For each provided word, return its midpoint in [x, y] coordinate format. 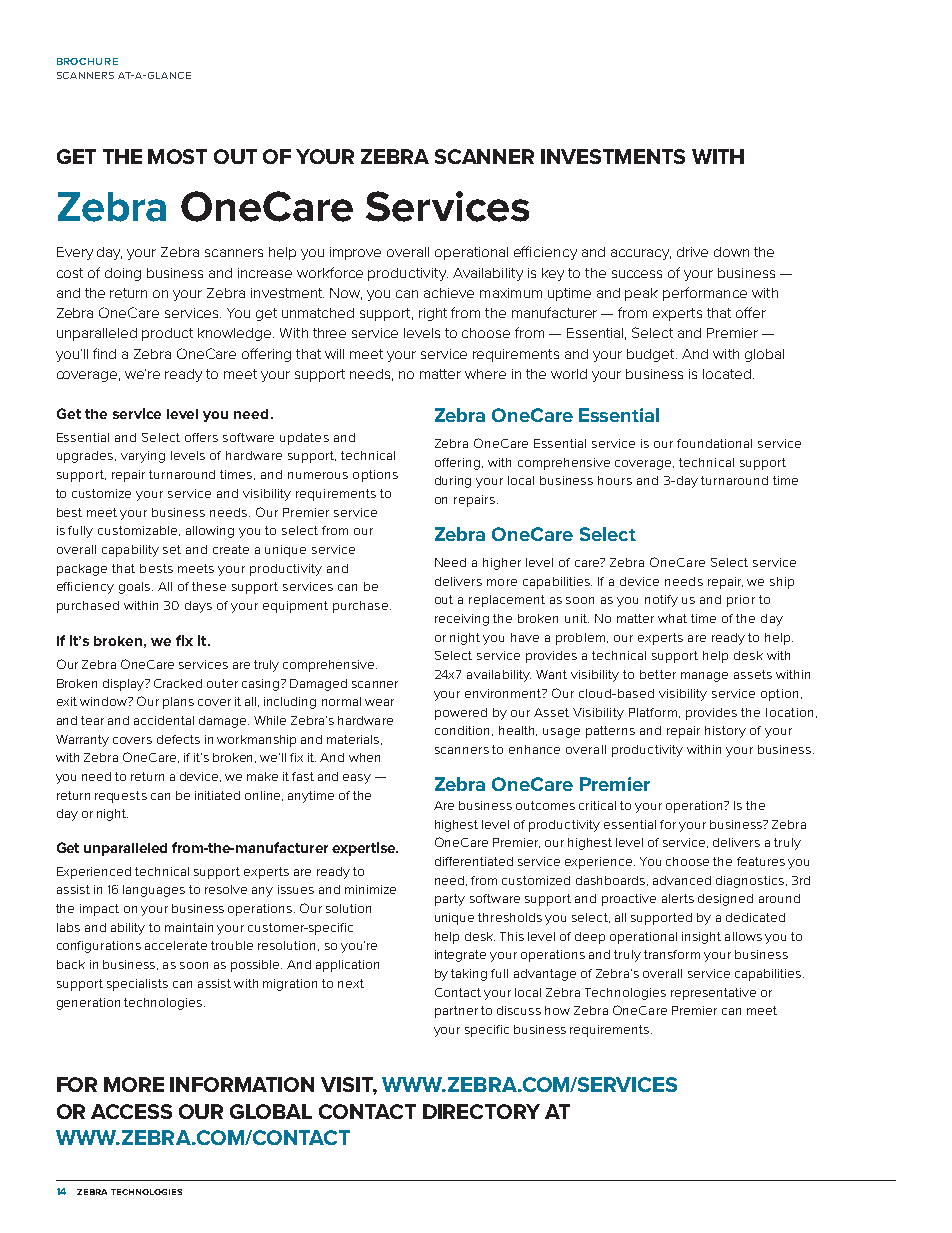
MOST [177, 156]
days [198, 607]
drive [692, 252]
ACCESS [131, 1111]
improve [355, 253]
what [672, 618]
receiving [462, 620]
